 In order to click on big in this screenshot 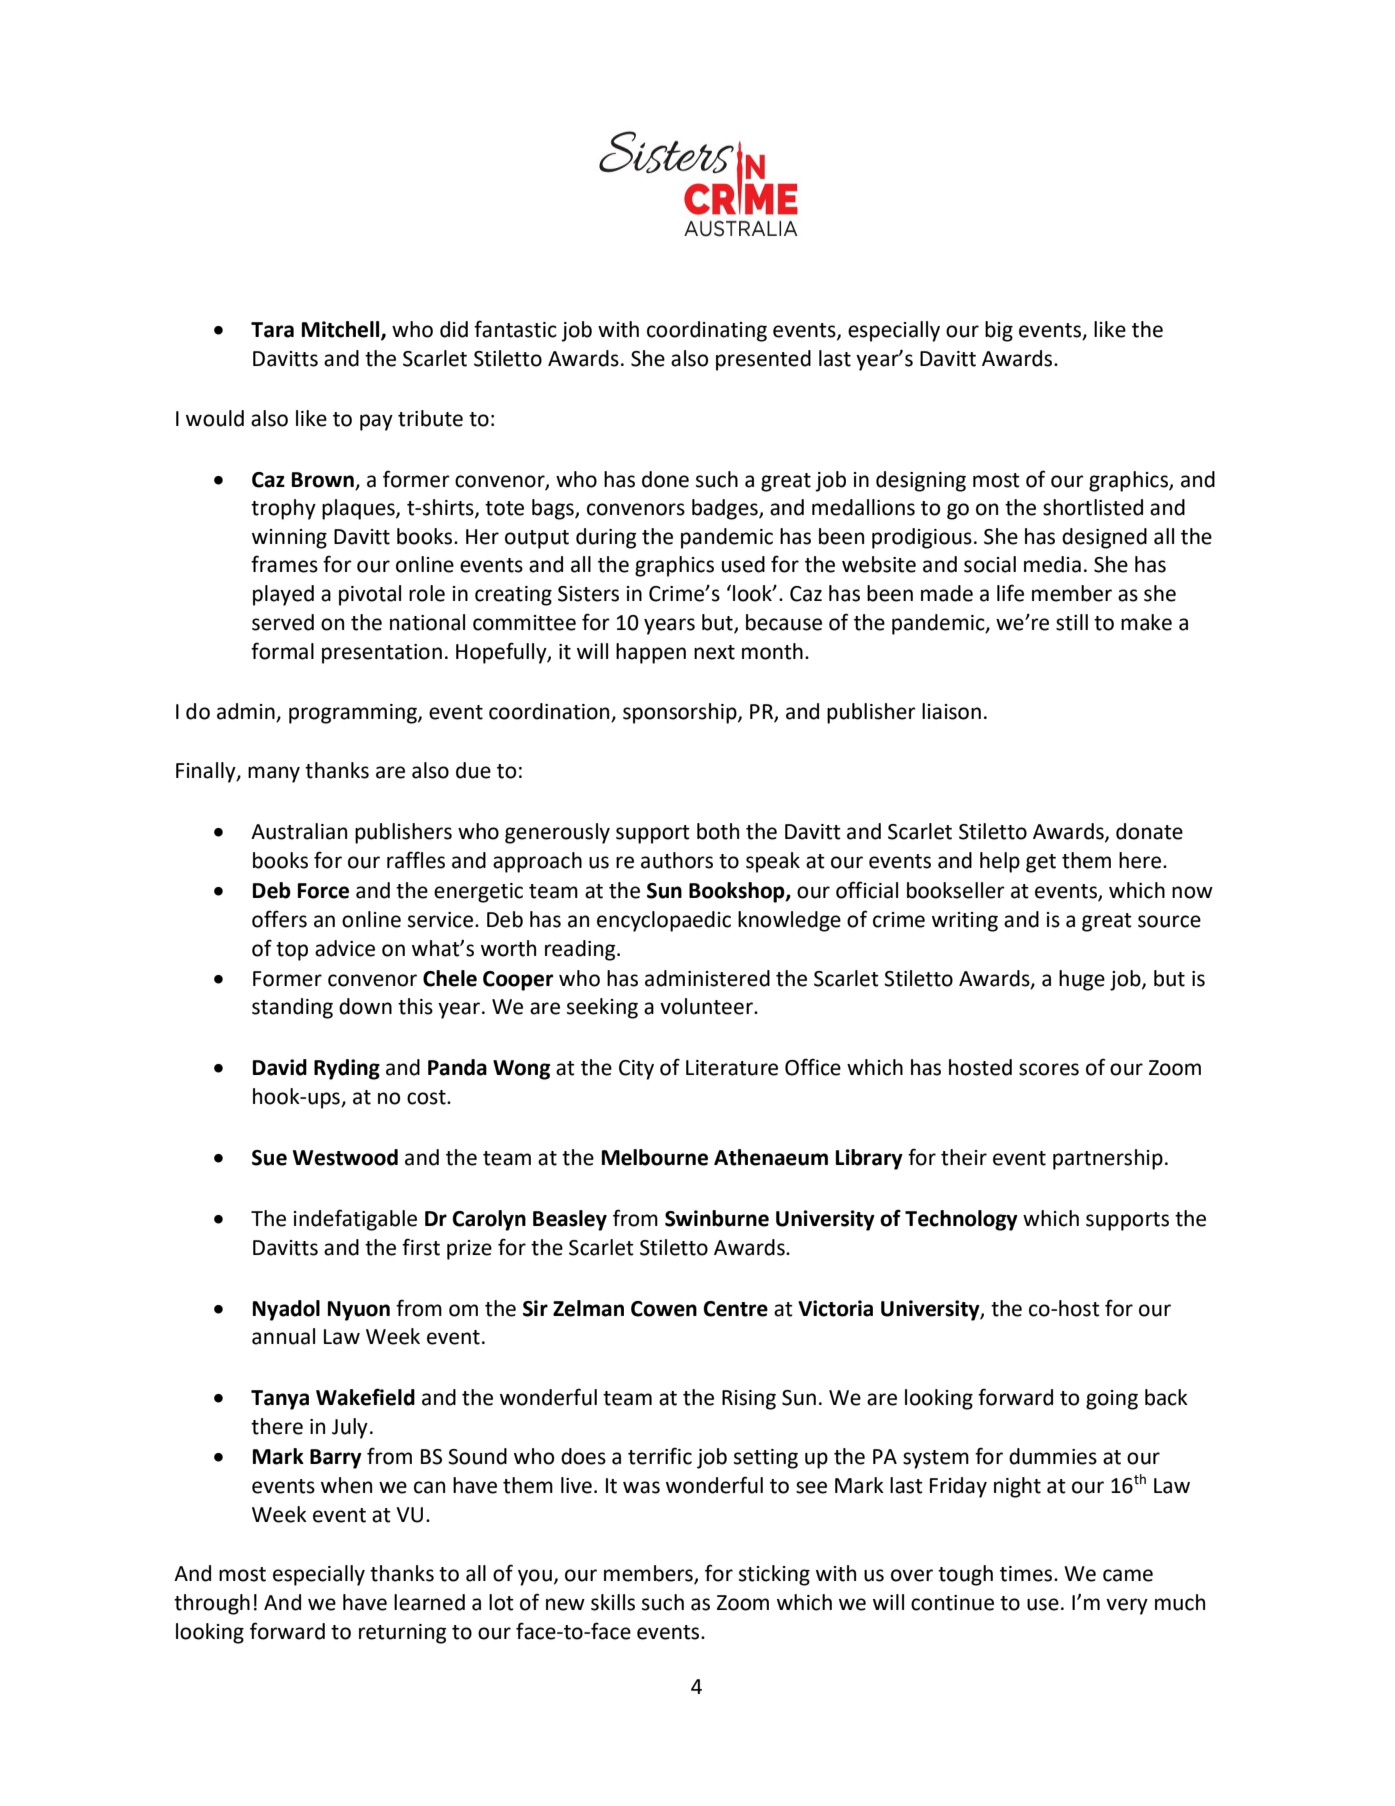, I will do `click(999, 331)`.
